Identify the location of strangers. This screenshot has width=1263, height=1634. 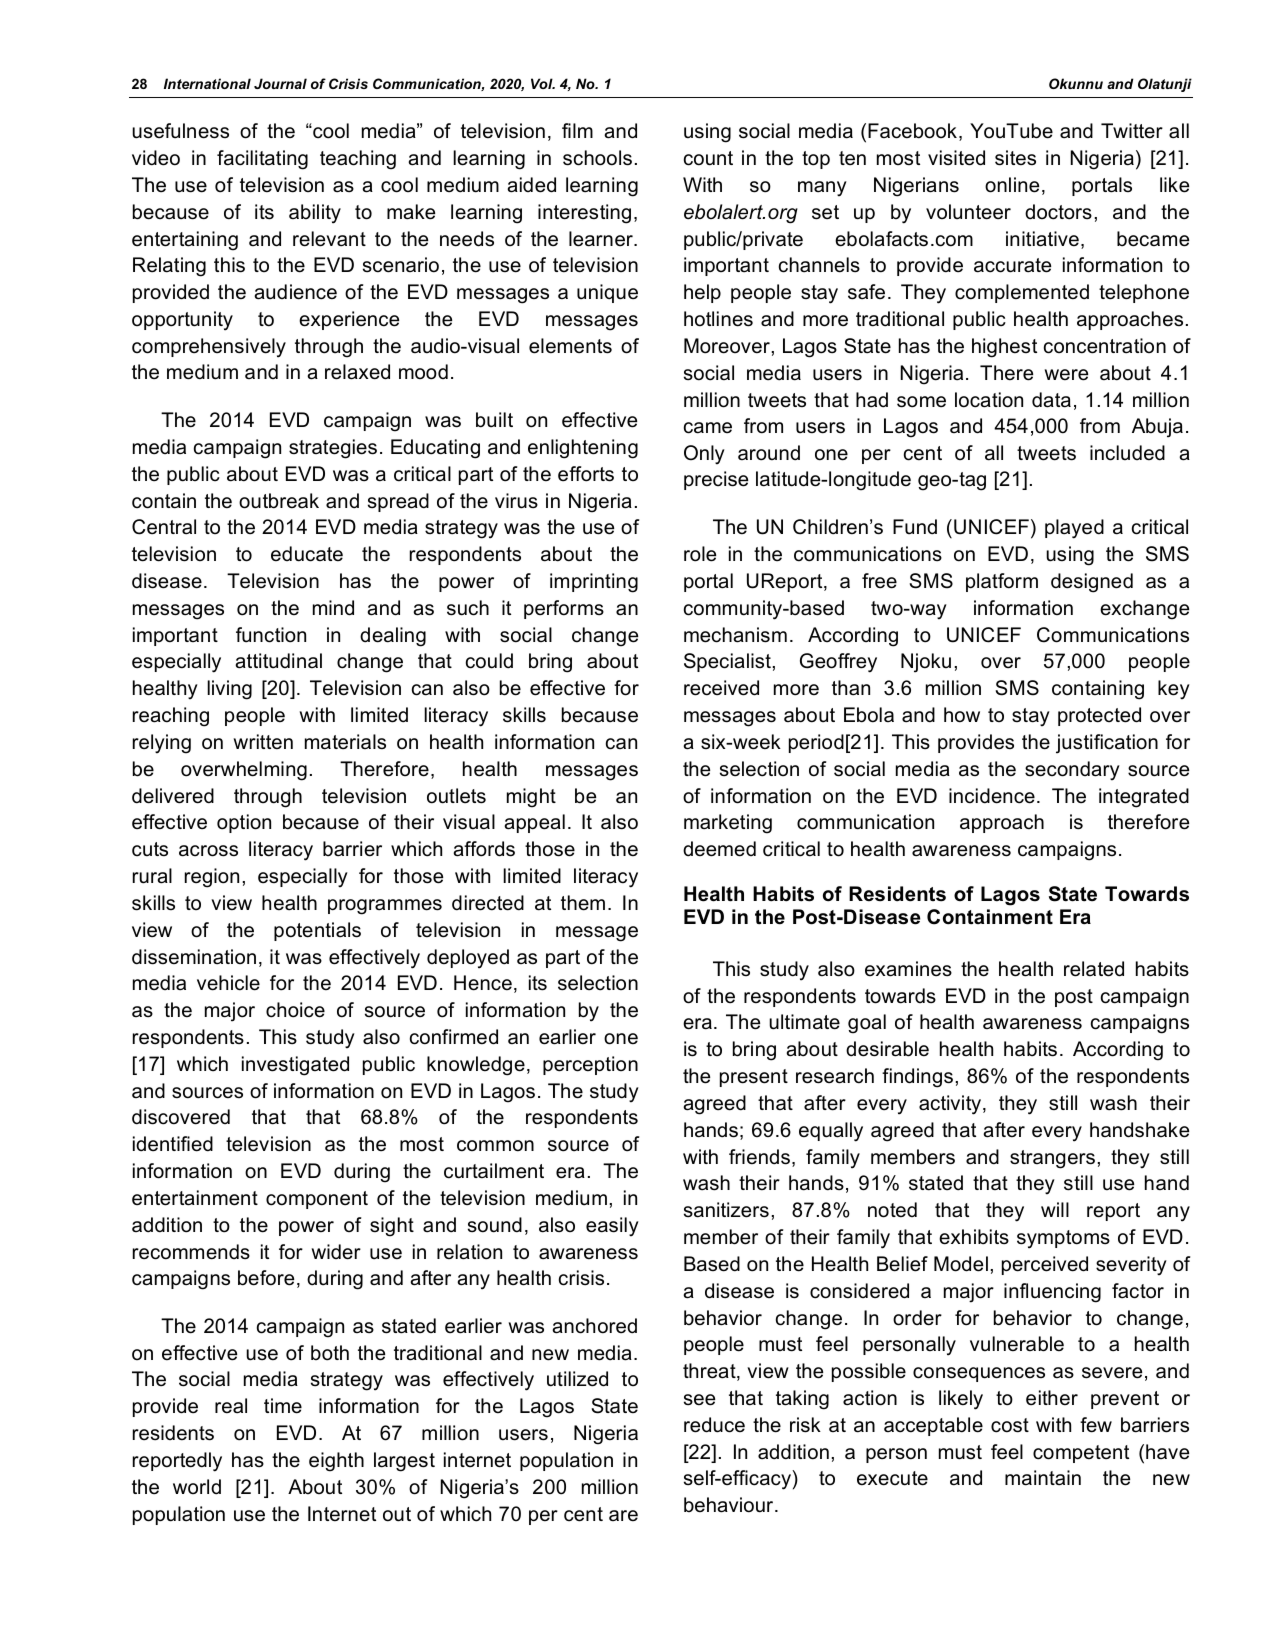
(1052, 1159).
